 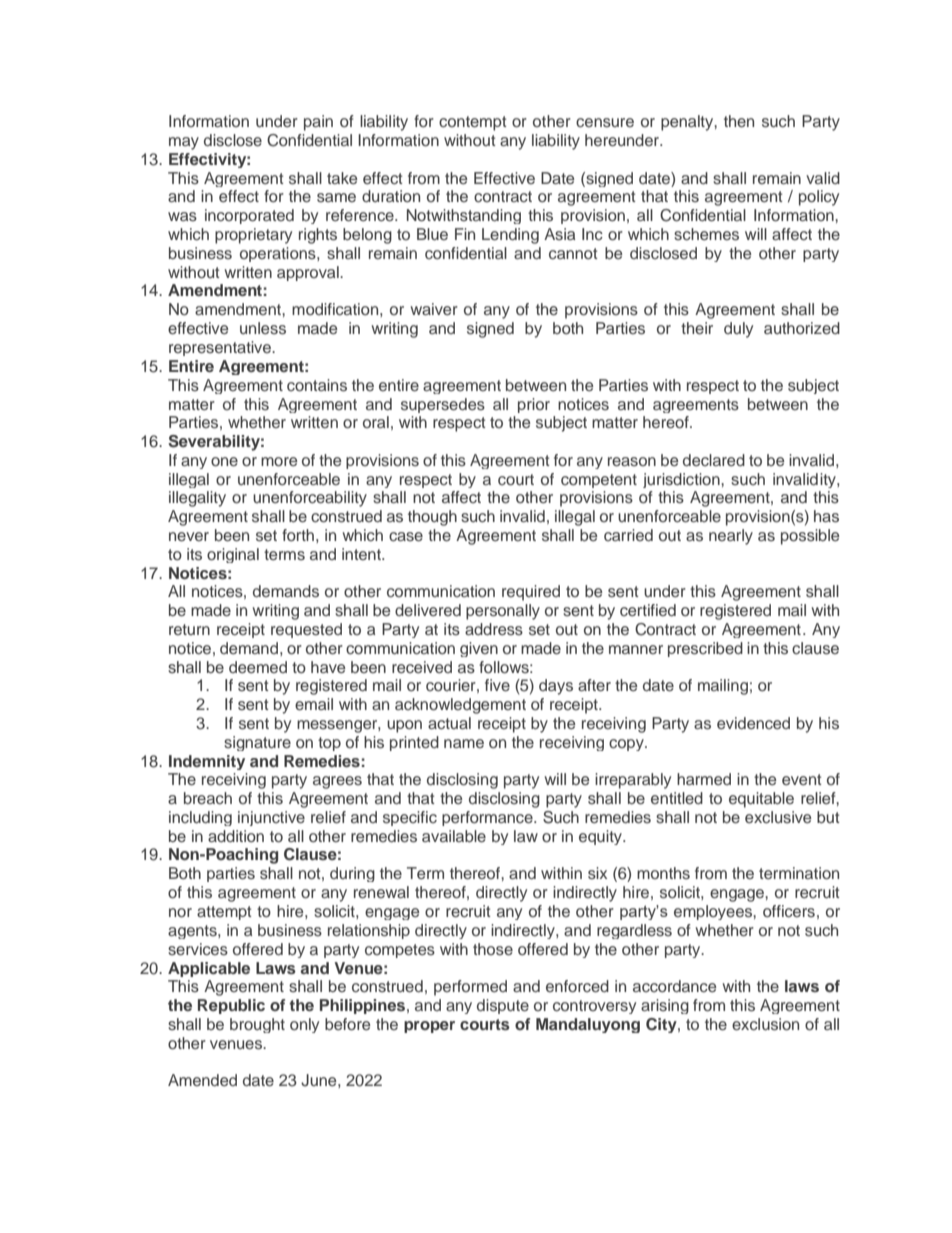 I want to click on more, so click(x=279, y=461).
